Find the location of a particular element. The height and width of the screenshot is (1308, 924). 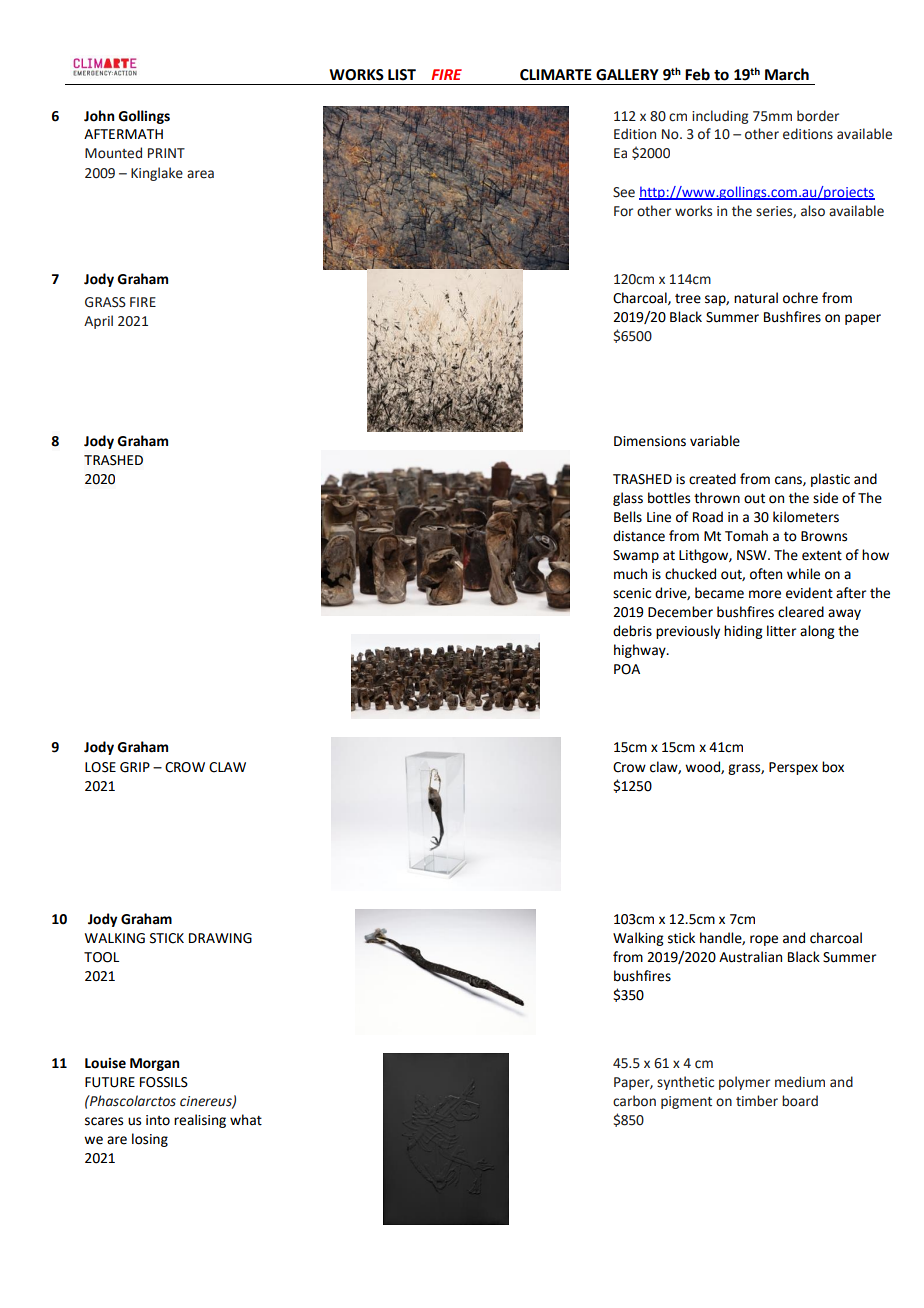

carbon is located at coordinates (634, 1101).
